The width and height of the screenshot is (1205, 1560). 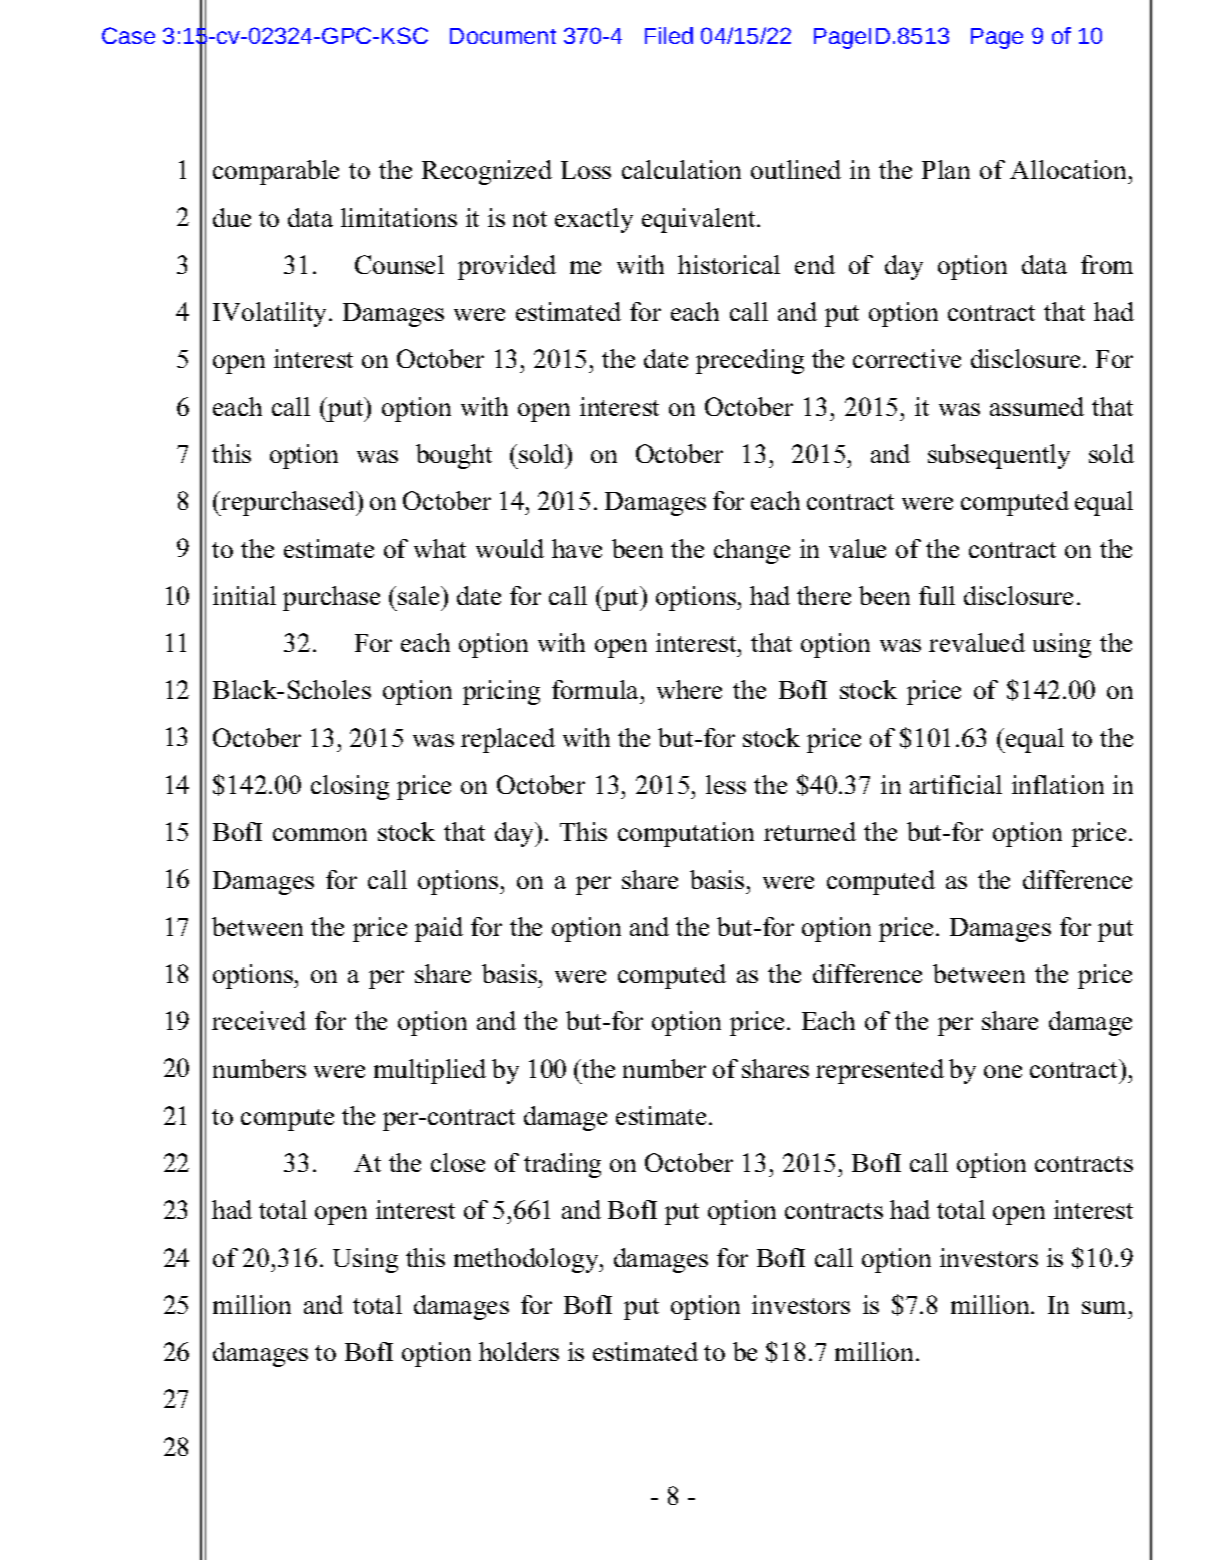 What do you see at coordinates (946, 169) in the screenshot?
I see `Plan` at bounding box center [946, 169].
